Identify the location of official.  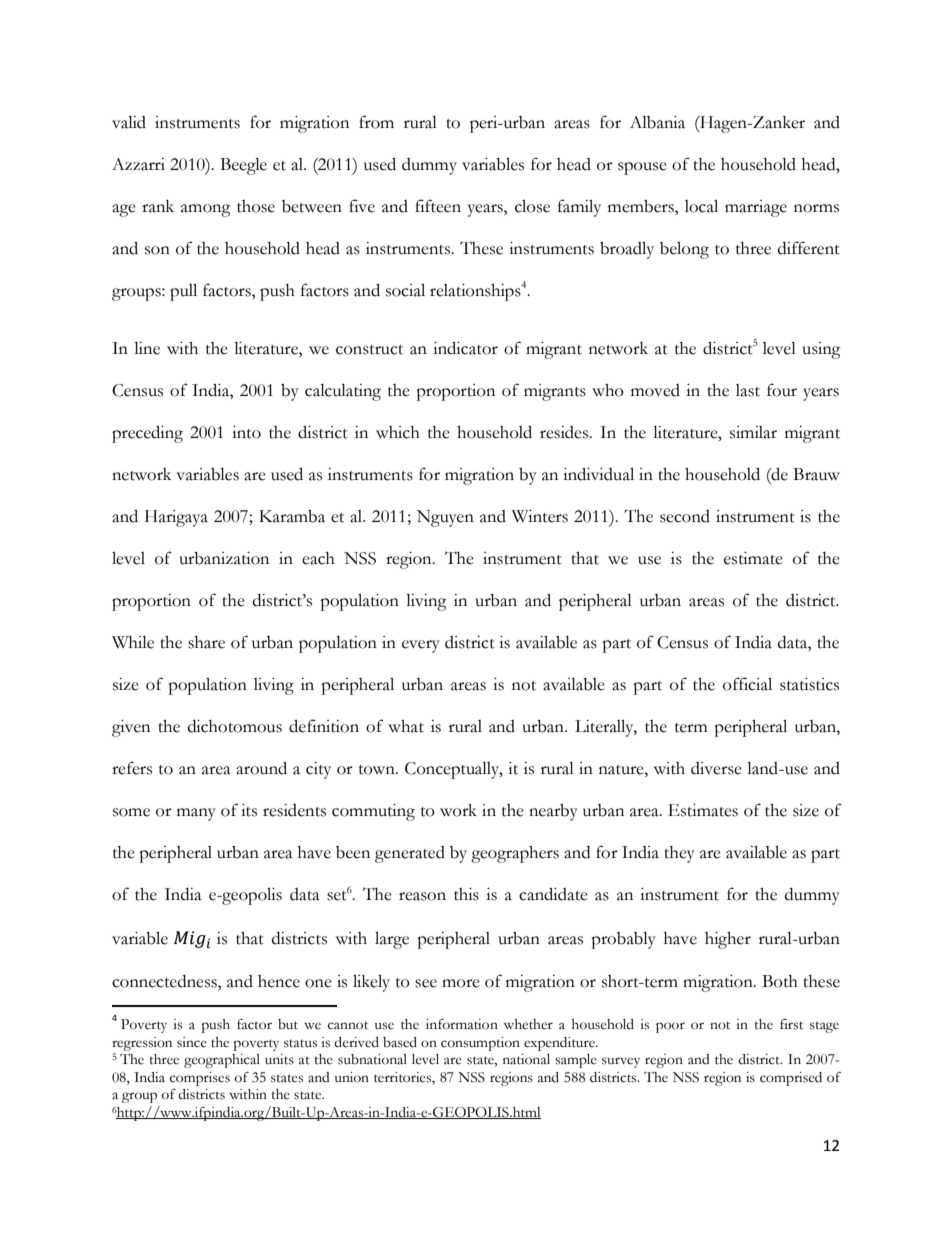
(747, 684).
